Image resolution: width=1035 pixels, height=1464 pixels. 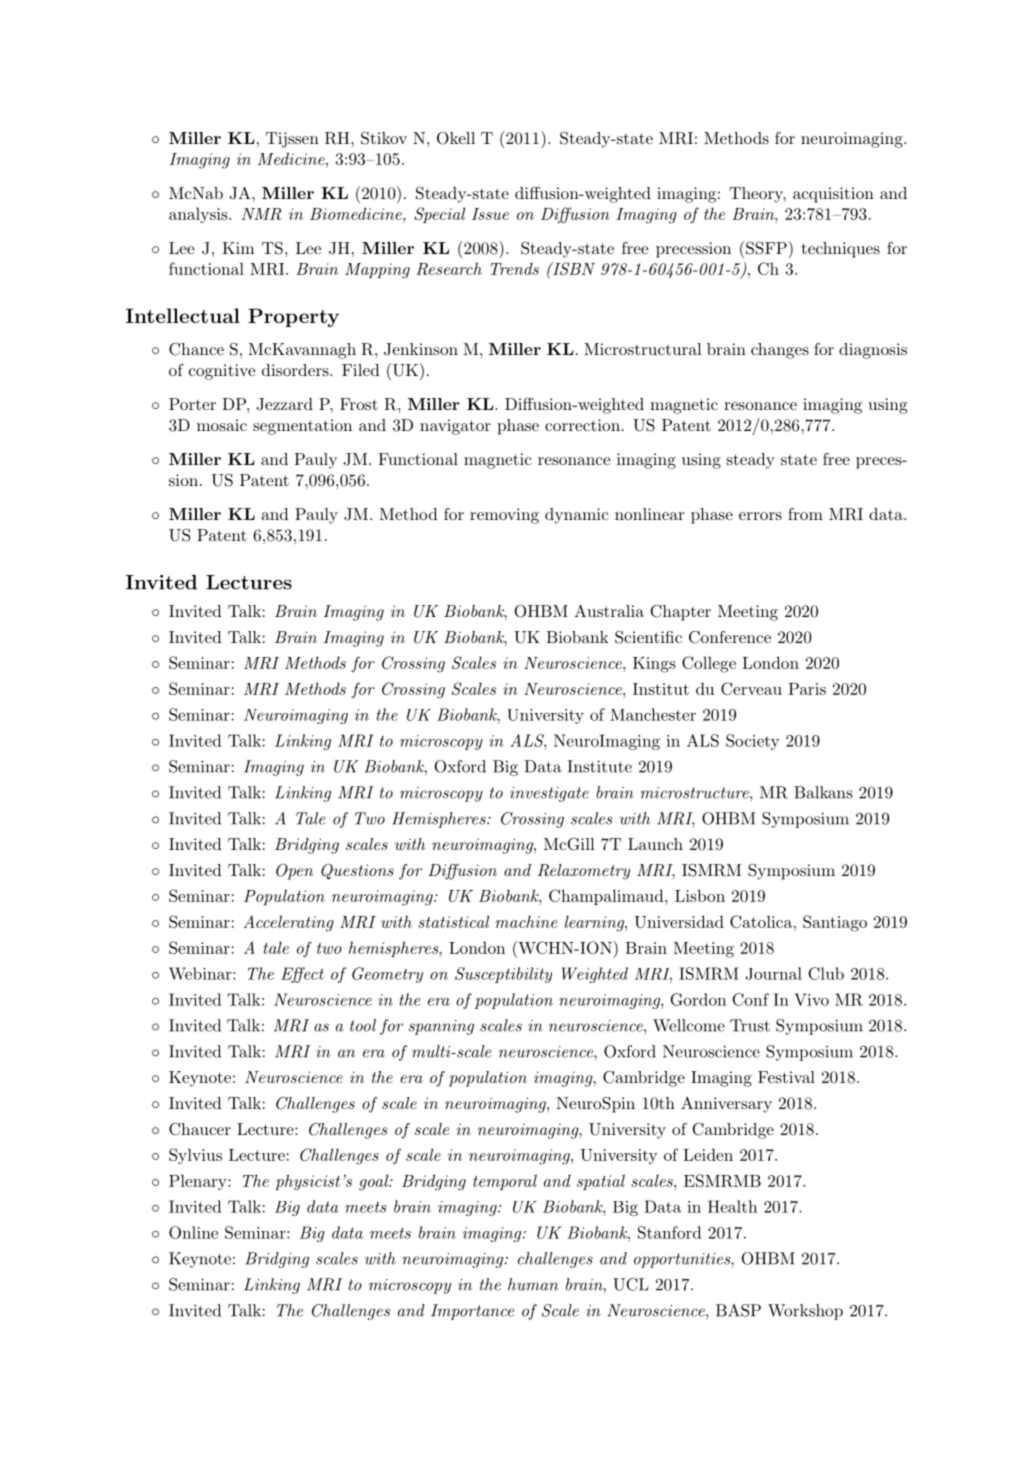 What do you see at coordinates (549, 794) in the document?
I see `investigate` at bounding box center [549, 794].
